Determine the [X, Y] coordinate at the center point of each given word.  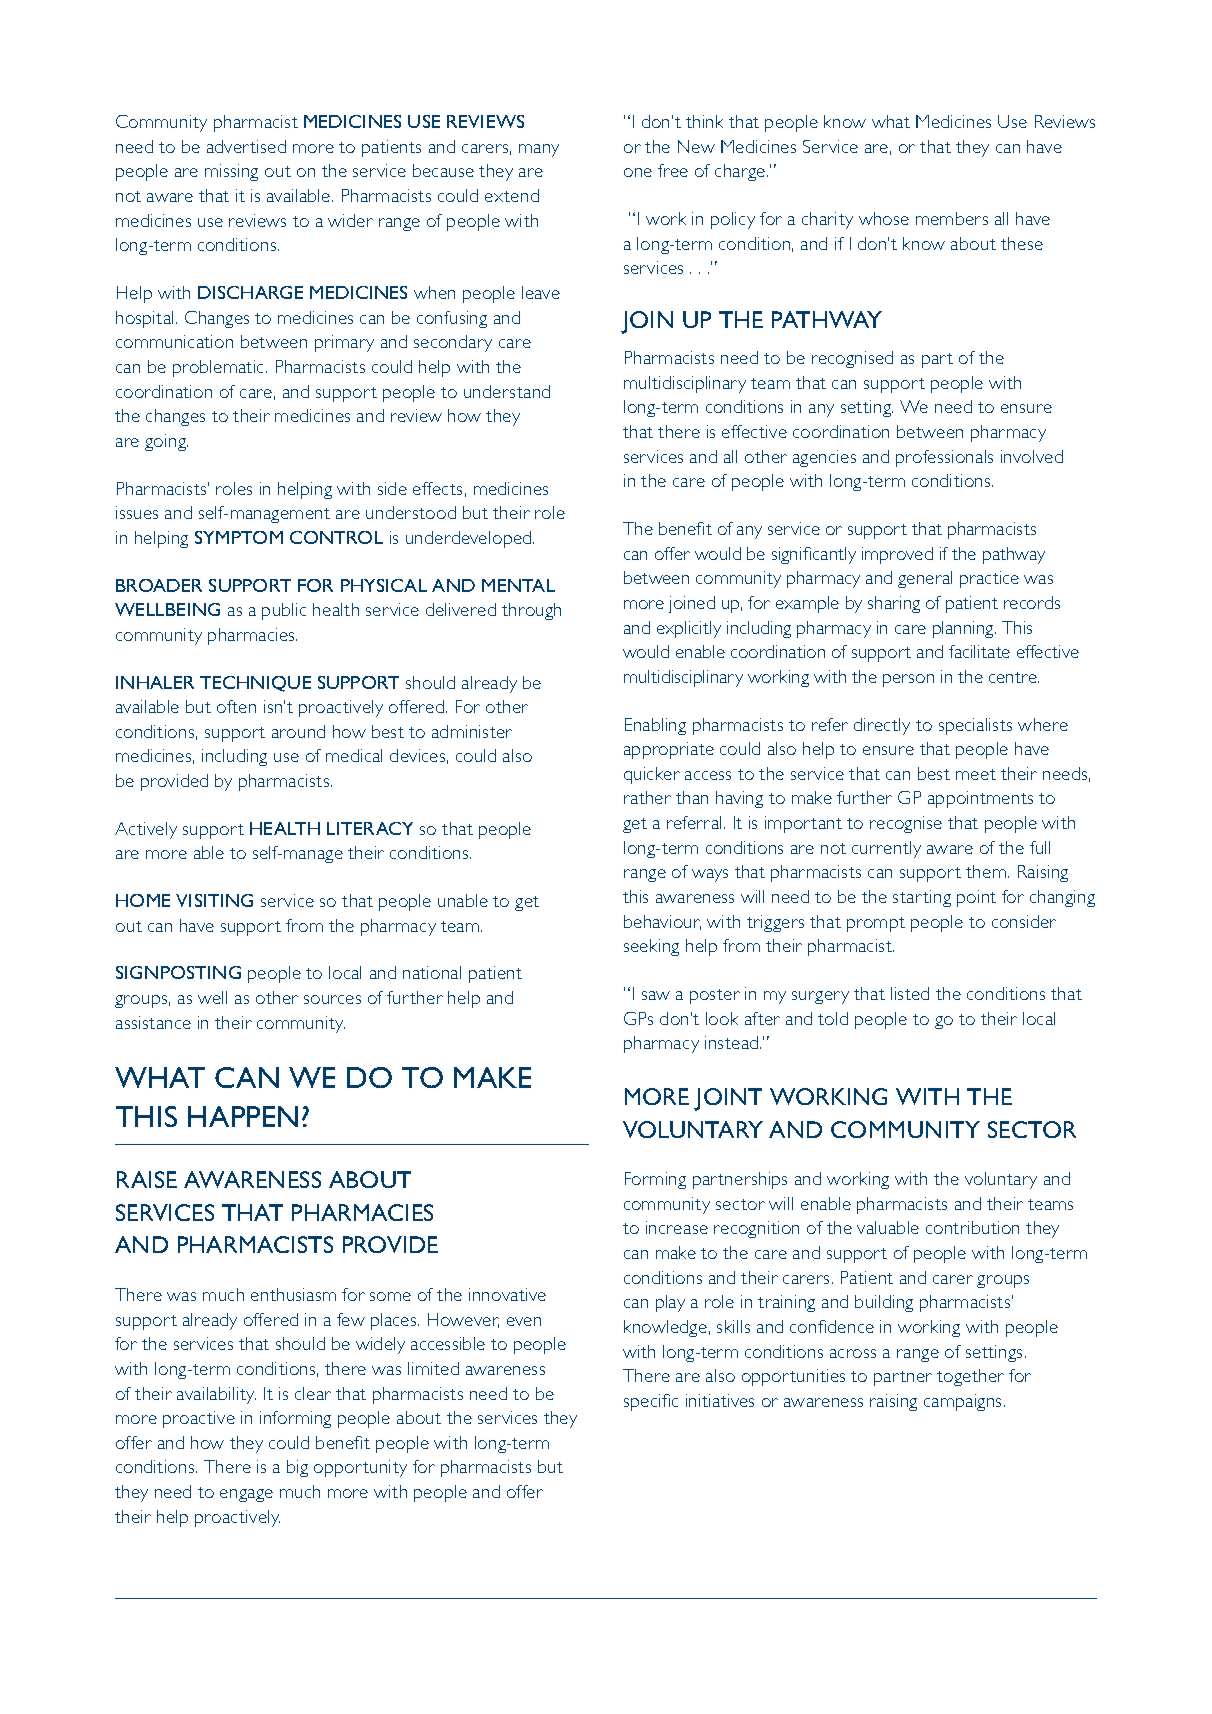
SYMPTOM [239, 537]
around [298, 731]
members [952, 218]
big [297, 1468]
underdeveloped [470, 539]
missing [231, 172]
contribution [972, 1227]
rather [647, 797]
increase [677, 1227]
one [638, 172]
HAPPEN [243, 1116]
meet [976, 774]
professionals [944, 458]
